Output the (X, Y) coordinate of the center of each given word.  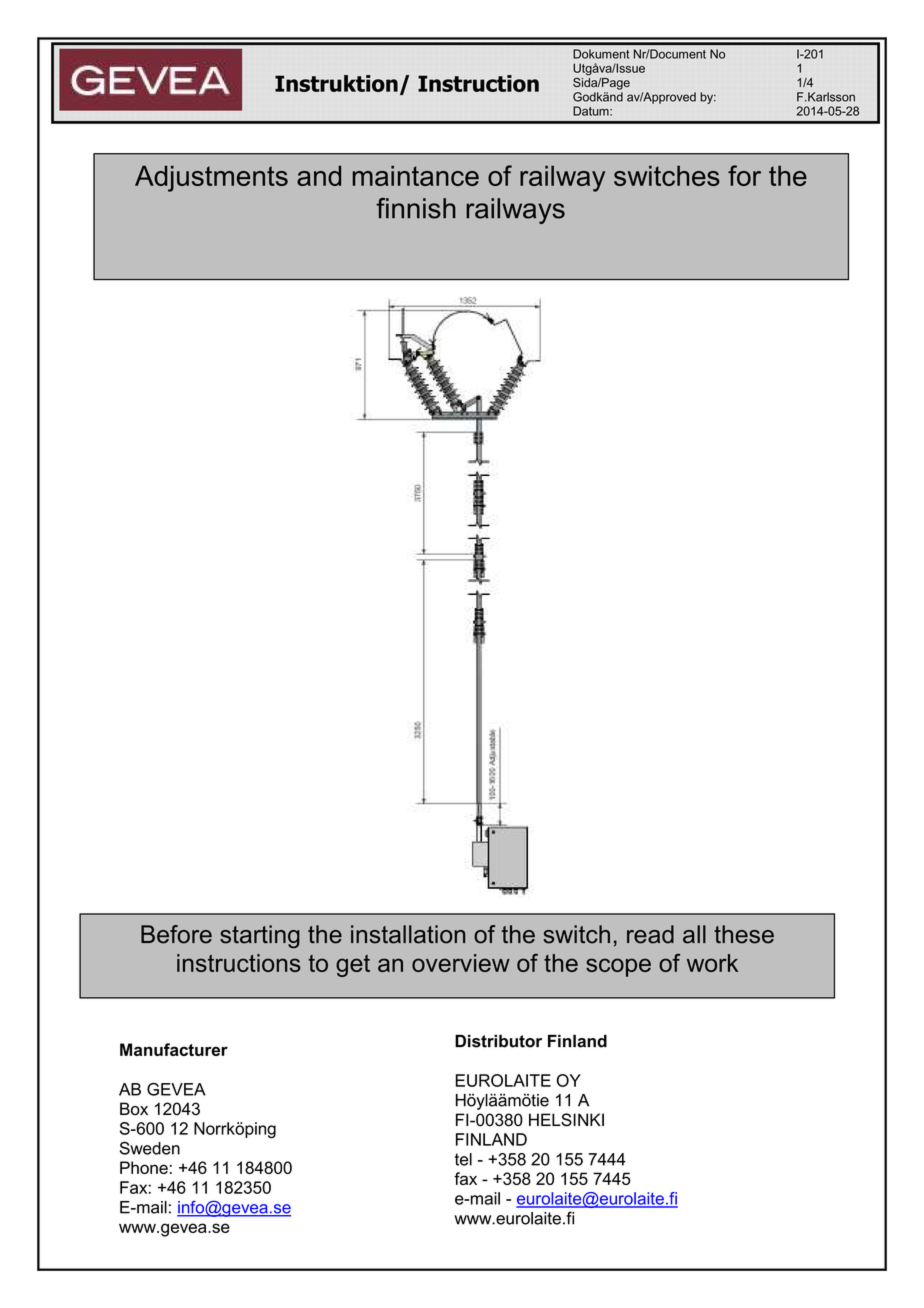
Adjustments (211, 178)
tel (463, 1159)
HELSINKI (566, 1120)
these (744, 934)
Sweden (150, 1148)
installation (408, 934)
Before (176, 934)
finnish (416, 208)
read (650, 934)
